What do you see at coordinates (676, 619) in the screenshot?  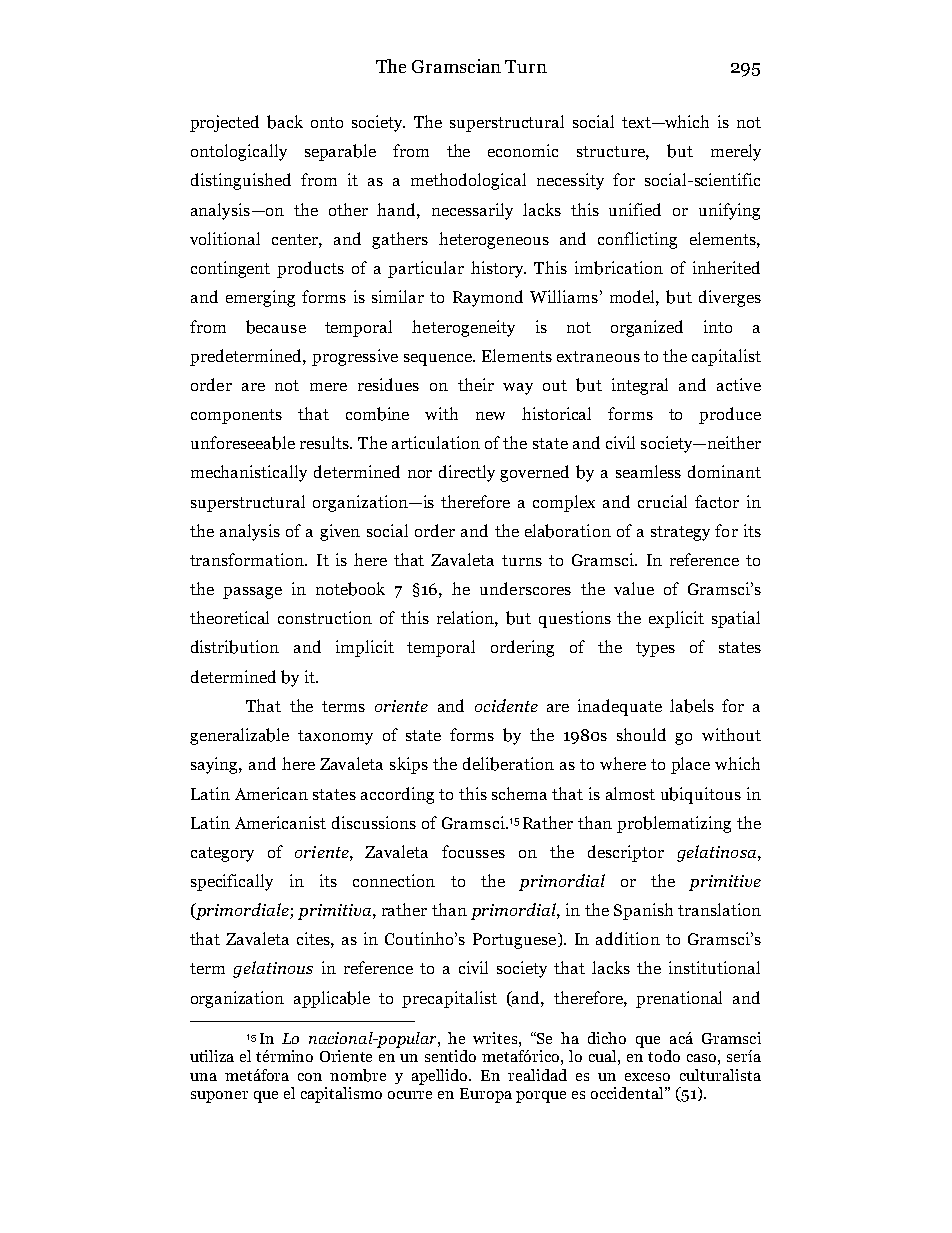 I see `explicit` at bounding box center [676, 619].
